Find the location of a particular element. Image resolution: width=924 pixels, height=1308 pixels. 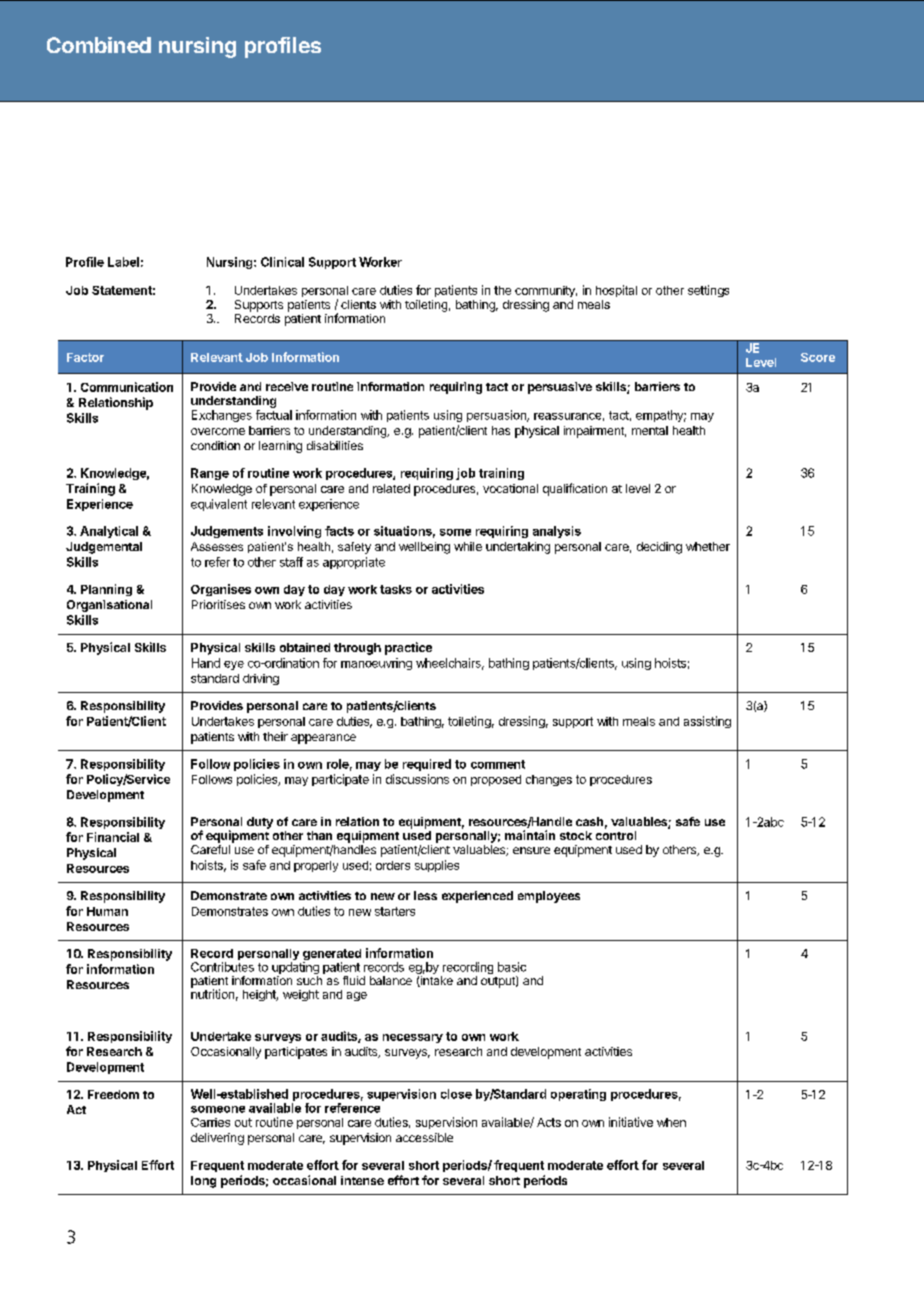

delivering is located at coordinates (217, 1139).
